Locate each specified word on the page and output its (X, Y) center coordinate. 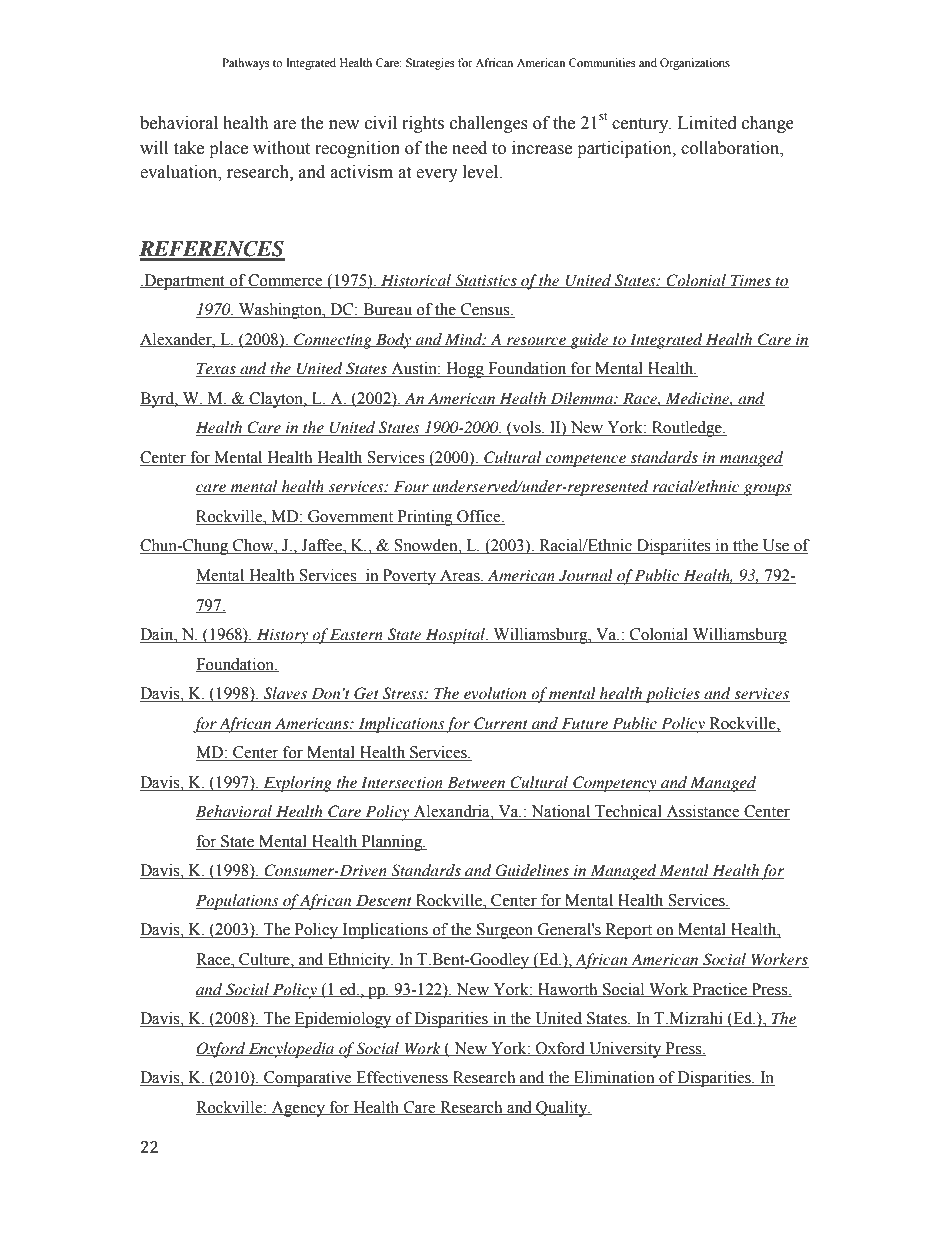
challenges (489, 124)
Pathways (245, 64)
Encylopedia (292, 1050)
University (625, 1050)
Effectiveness (402, 1078)
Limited (707, 123)
